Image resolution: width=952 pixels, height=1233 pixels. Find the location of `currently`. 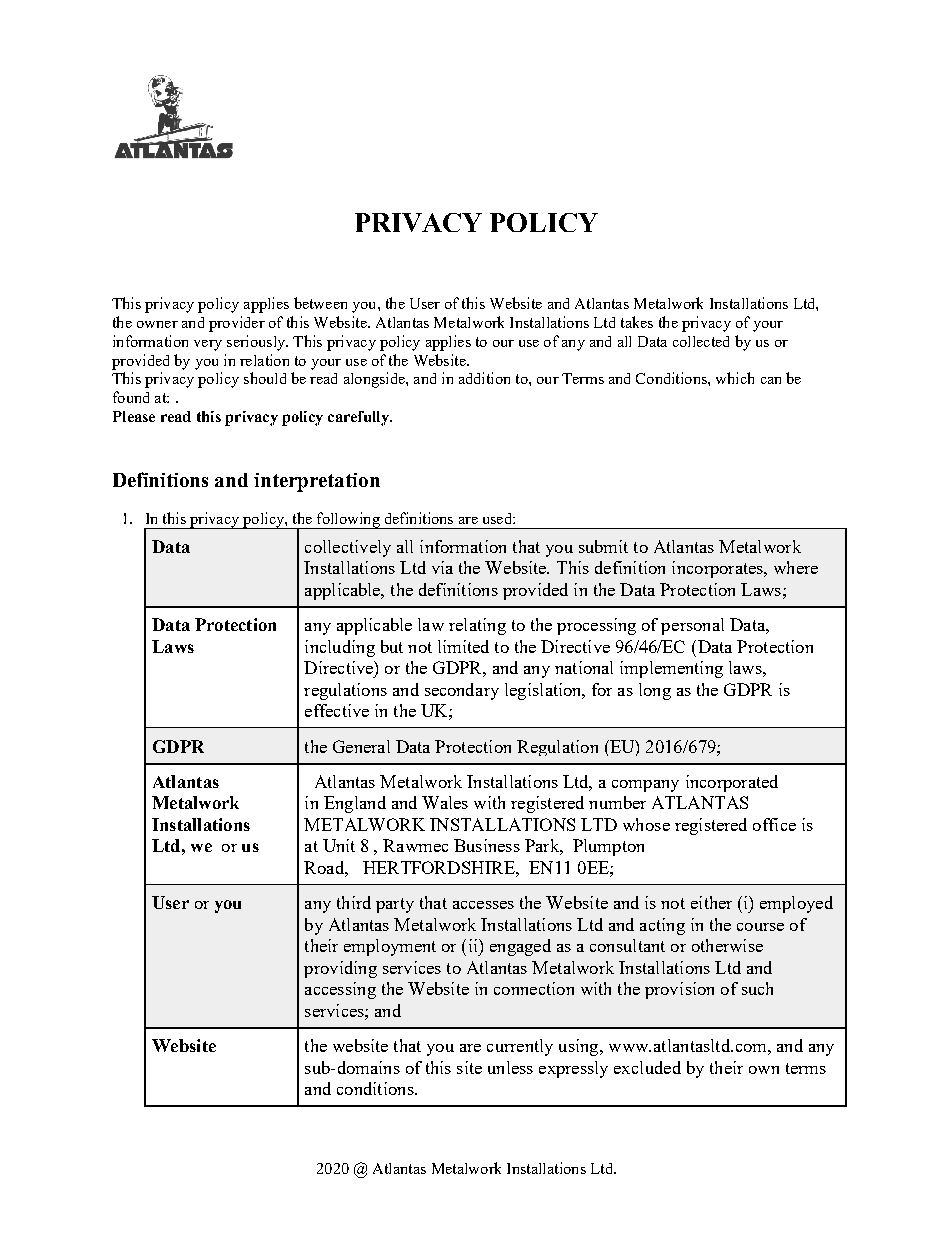

currently is located at coordinates (520, 1047).
